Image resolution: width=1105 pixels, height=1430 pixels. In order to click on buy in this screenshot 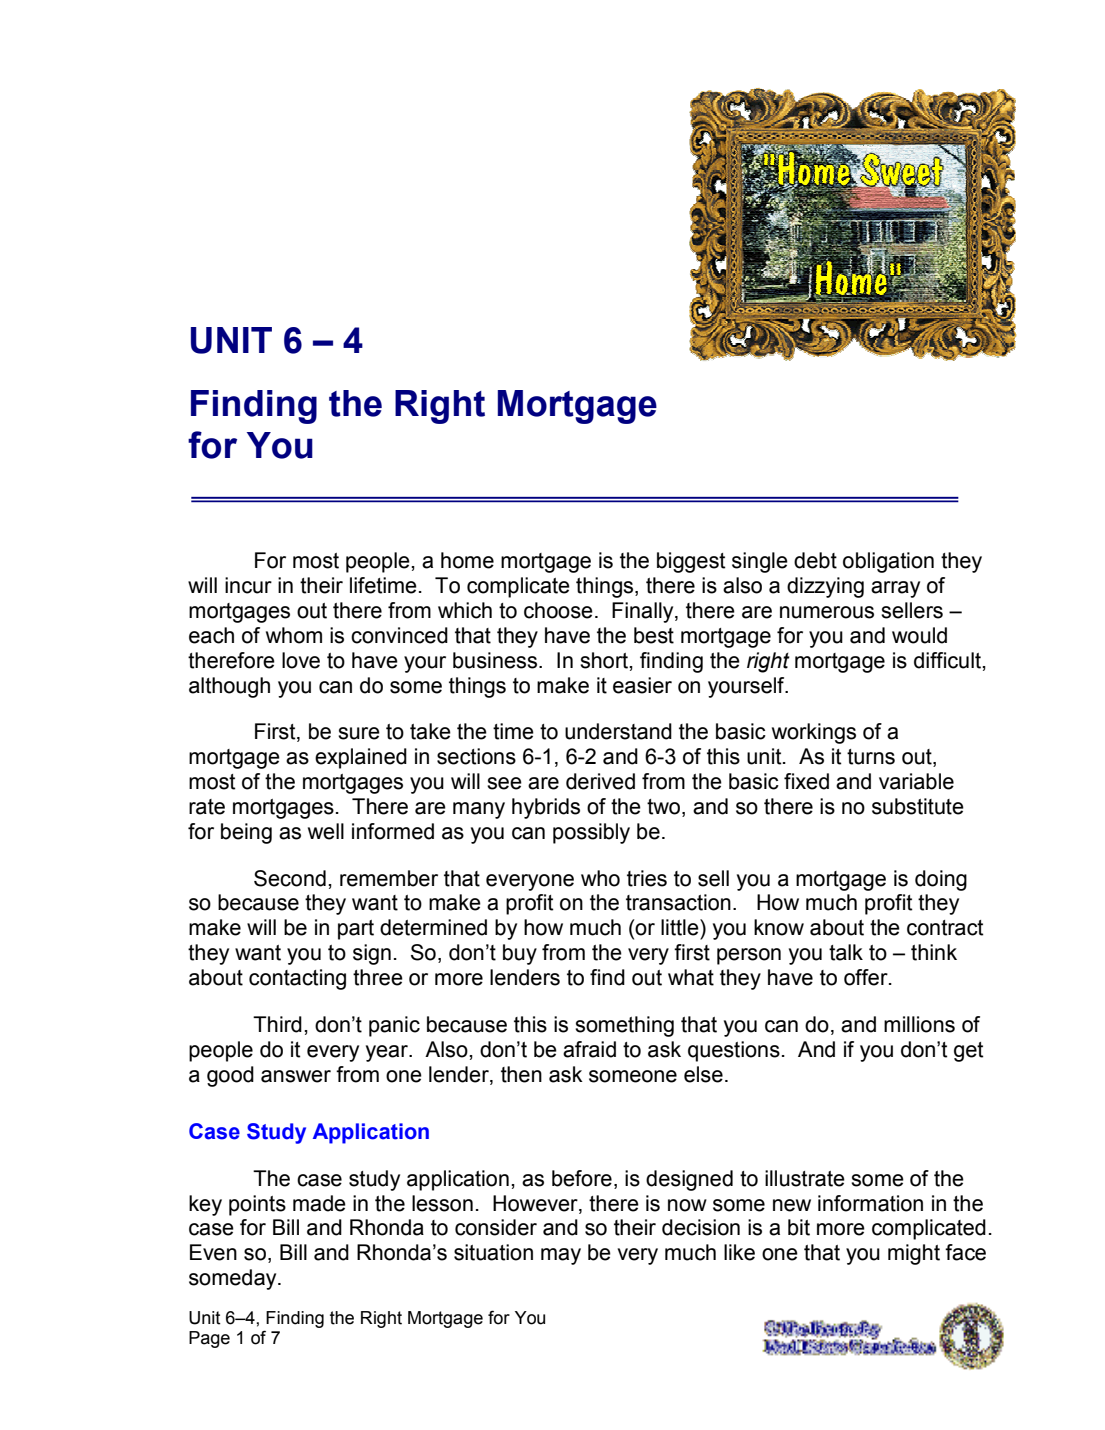, I will do `click(520, 954)`.
